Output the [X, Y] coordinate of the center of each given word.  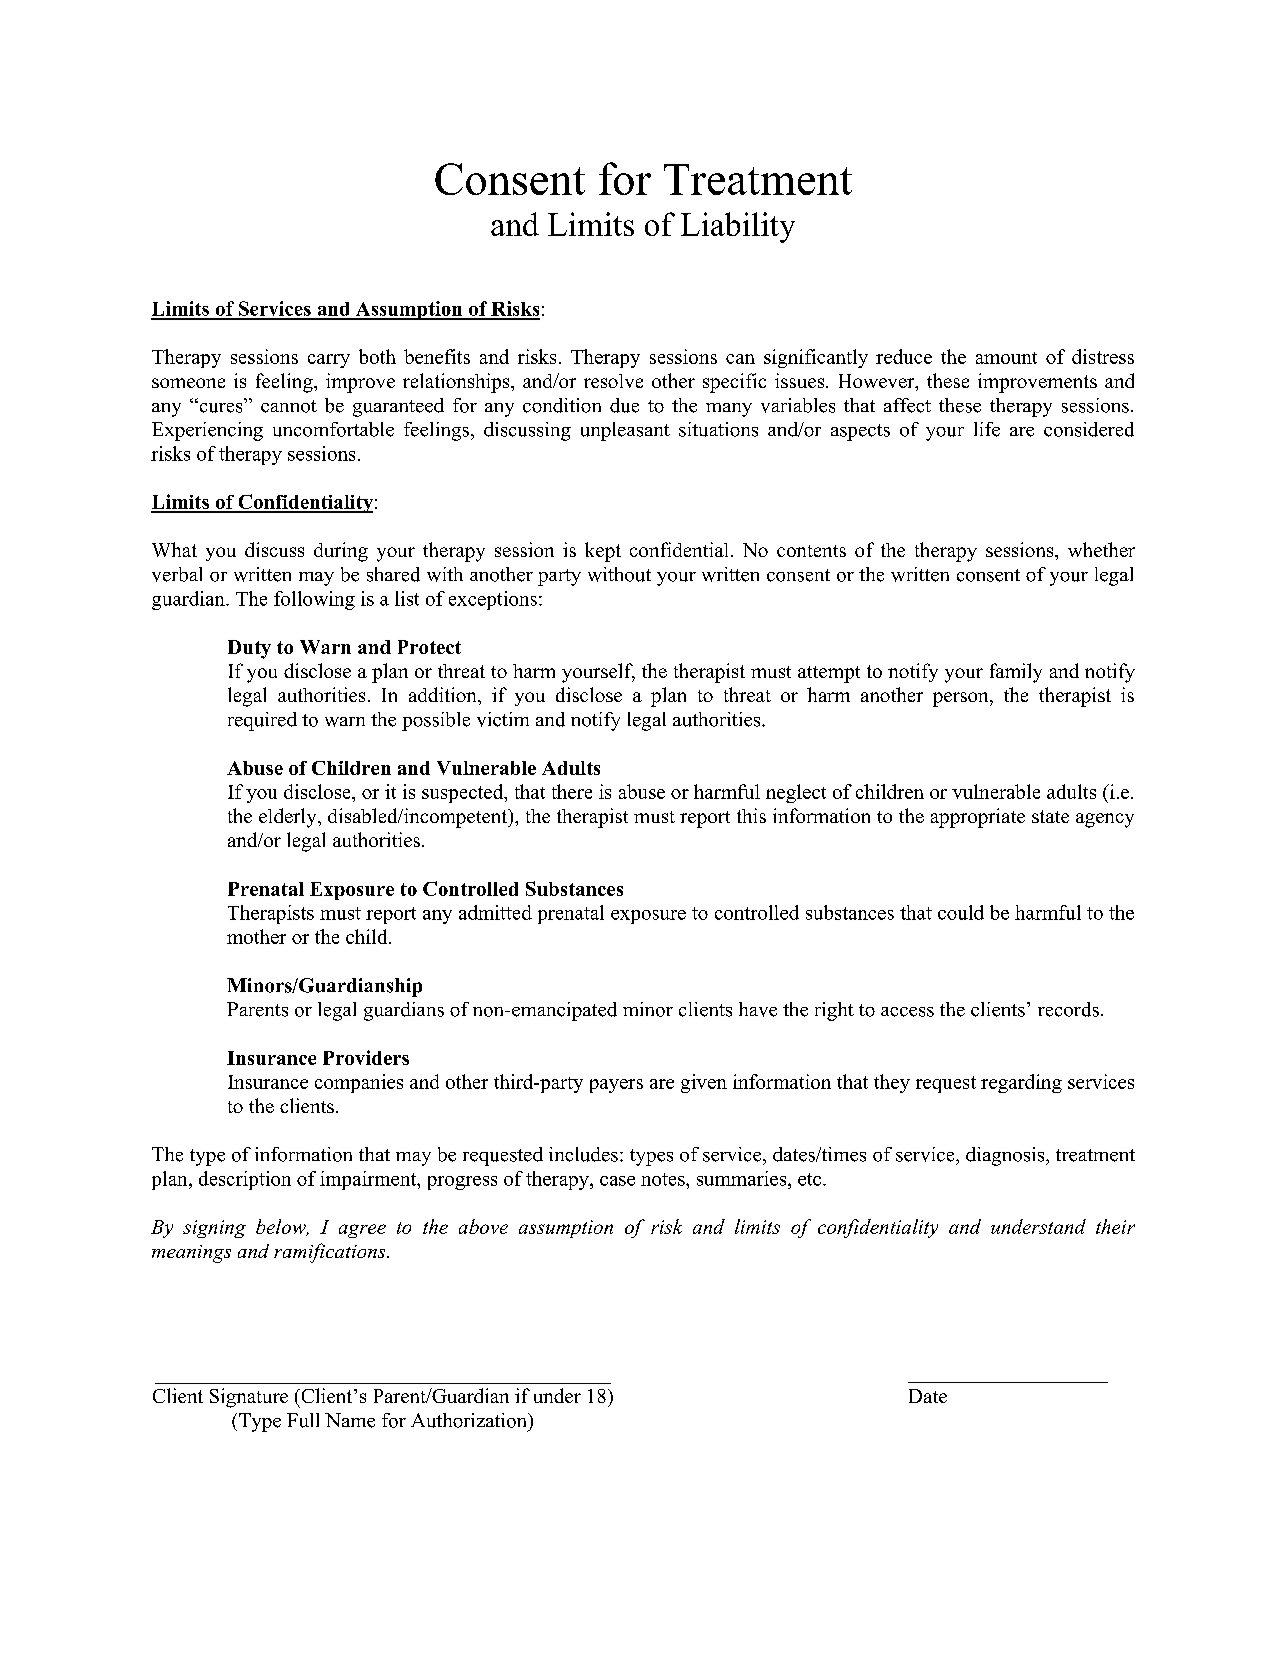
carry [329, 361]
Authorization [470, 1420]
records [1068, 1009]
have [758, 1009]
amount [1006, 358]
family [1016, 673]
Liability [738, 227]
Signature [249, 1398]
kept [603, 552]
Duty [249, 649]
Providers [366, 1057]
